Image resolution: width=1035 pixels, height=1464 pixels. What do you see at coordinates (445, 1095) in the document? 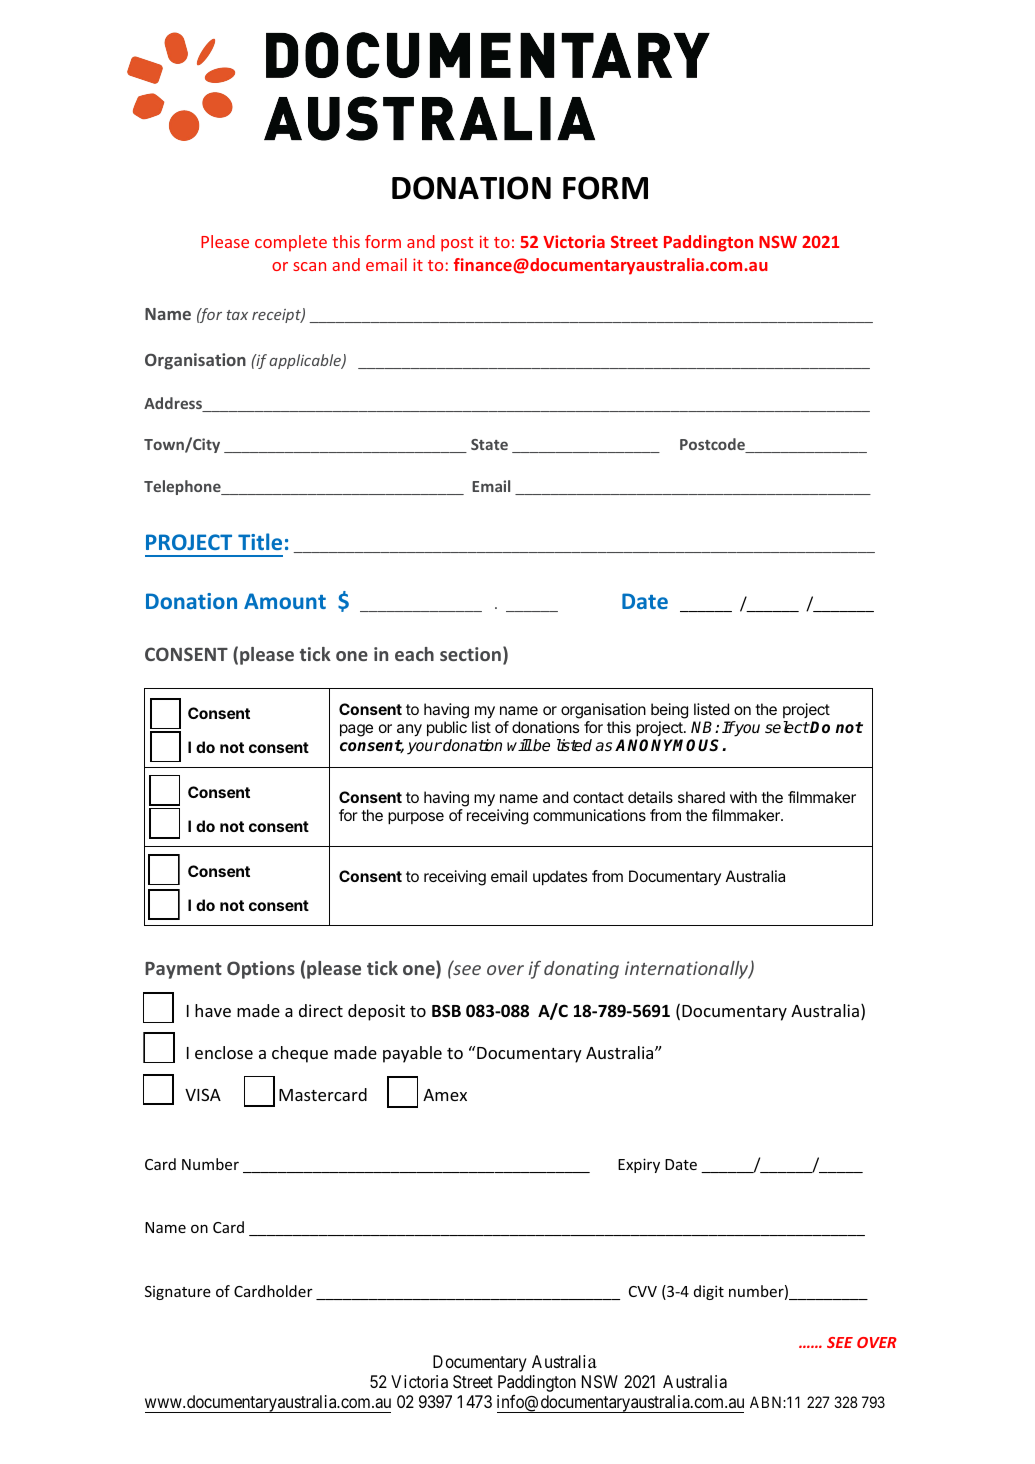
I see `Amex` at bounding box center [445, 1095].
